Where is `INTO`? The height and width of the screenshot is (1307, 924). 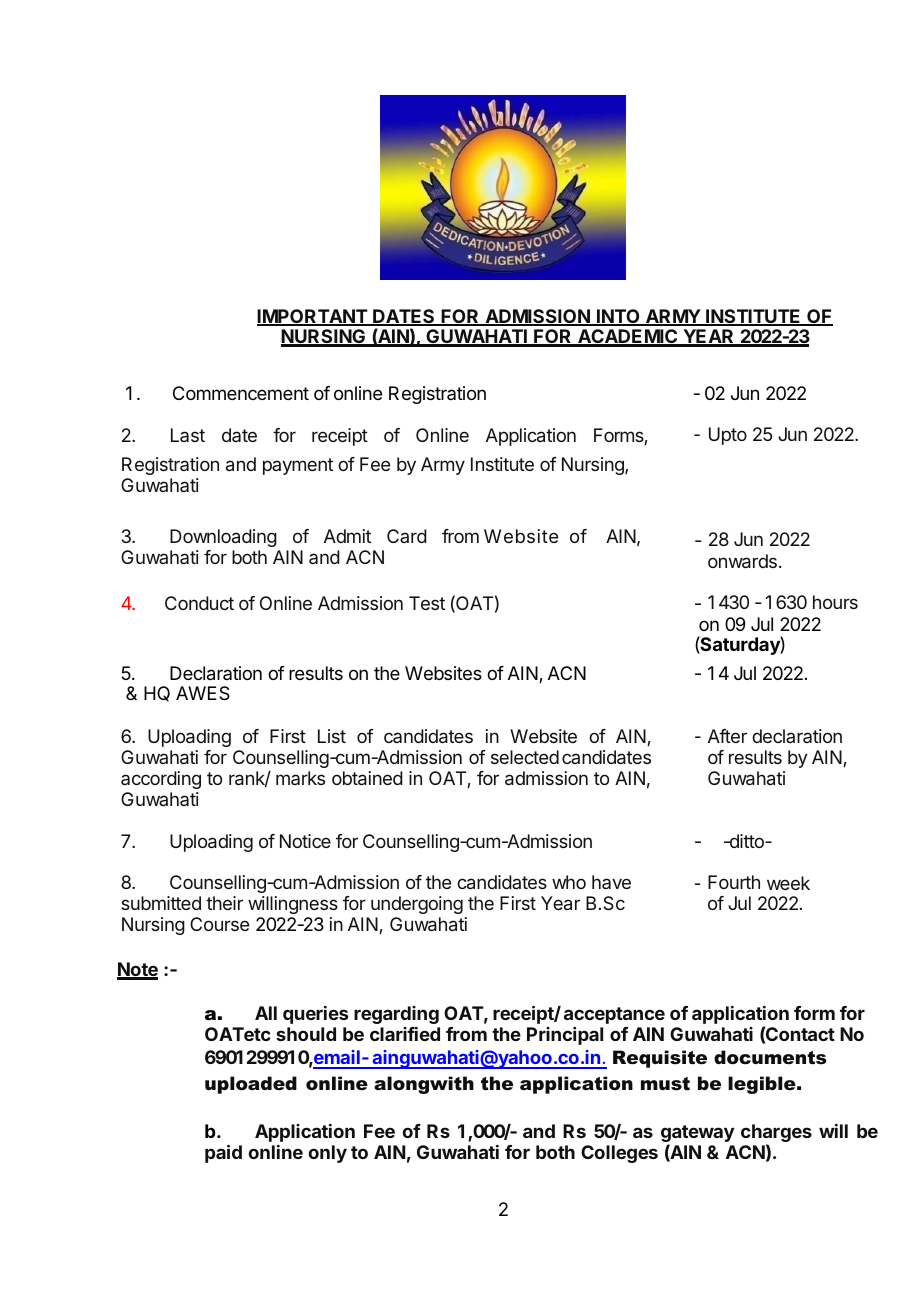
INTO is located at coordinates (618, 317).
